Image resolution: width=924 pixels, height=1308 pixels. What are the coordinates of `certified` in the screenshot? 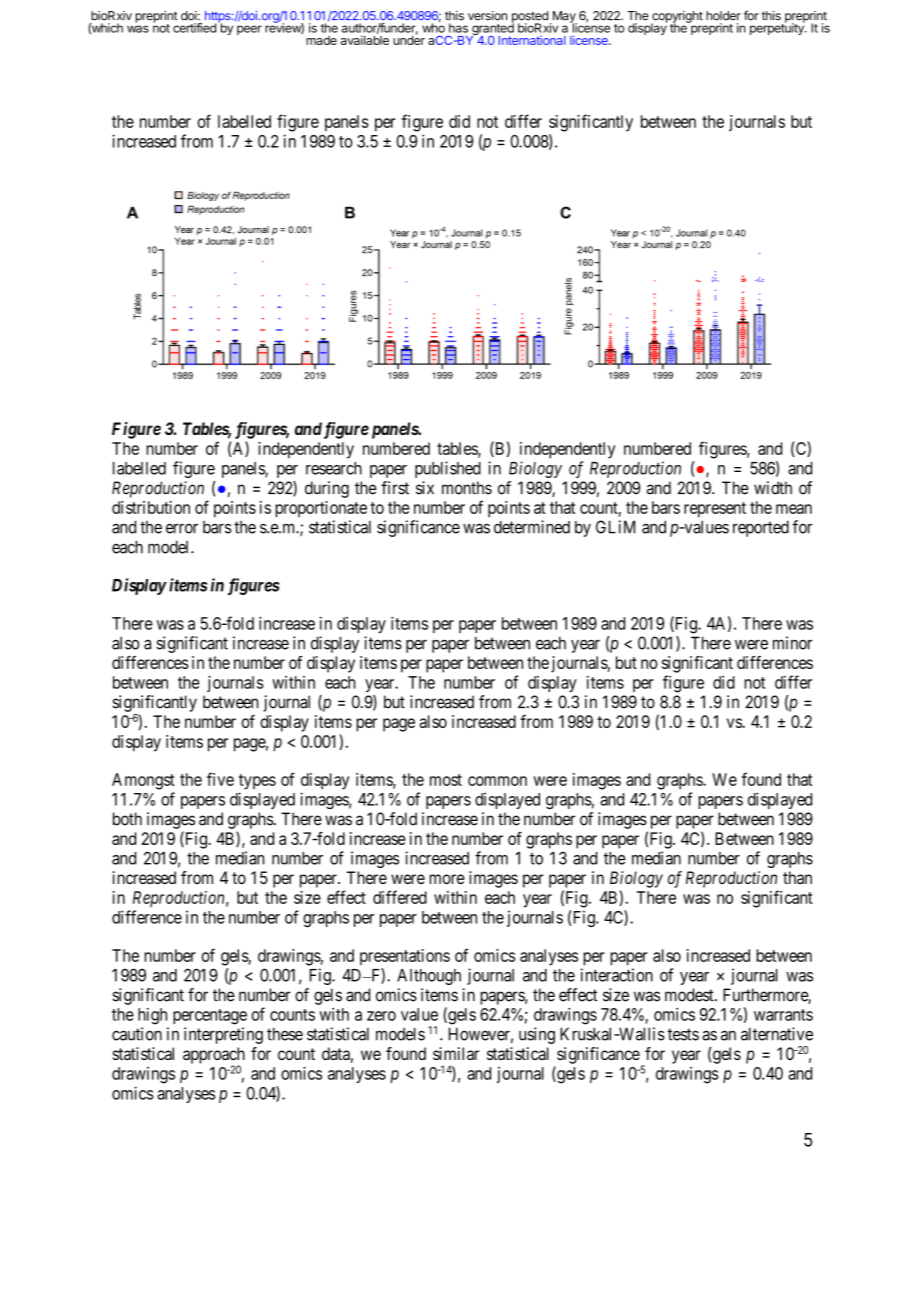 It's located at (194, 28).
